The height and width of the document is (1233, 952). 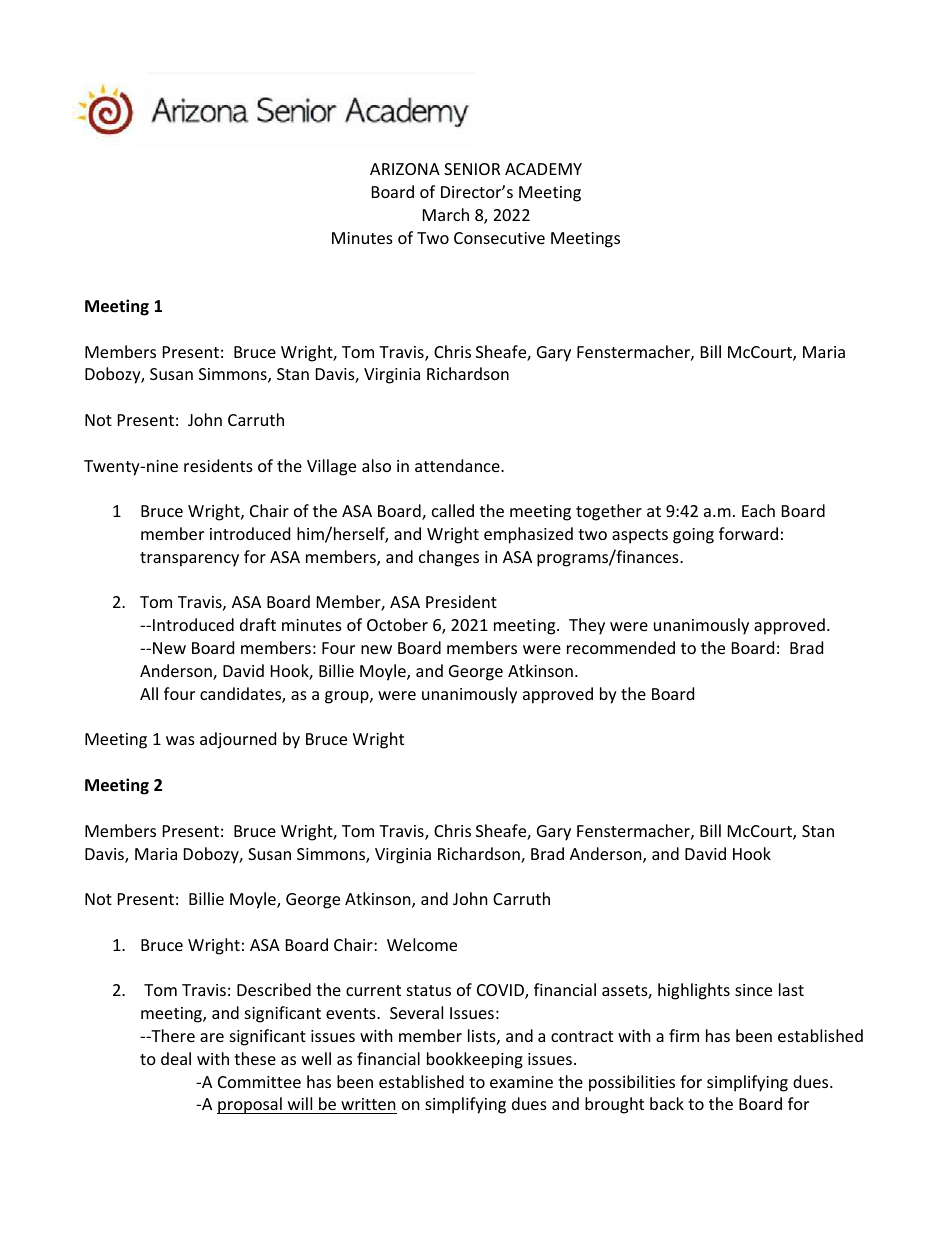 What do you see at coordinates (543, 169) in the document?
I see `ACADEMY` at bounding box center [543, 169].
